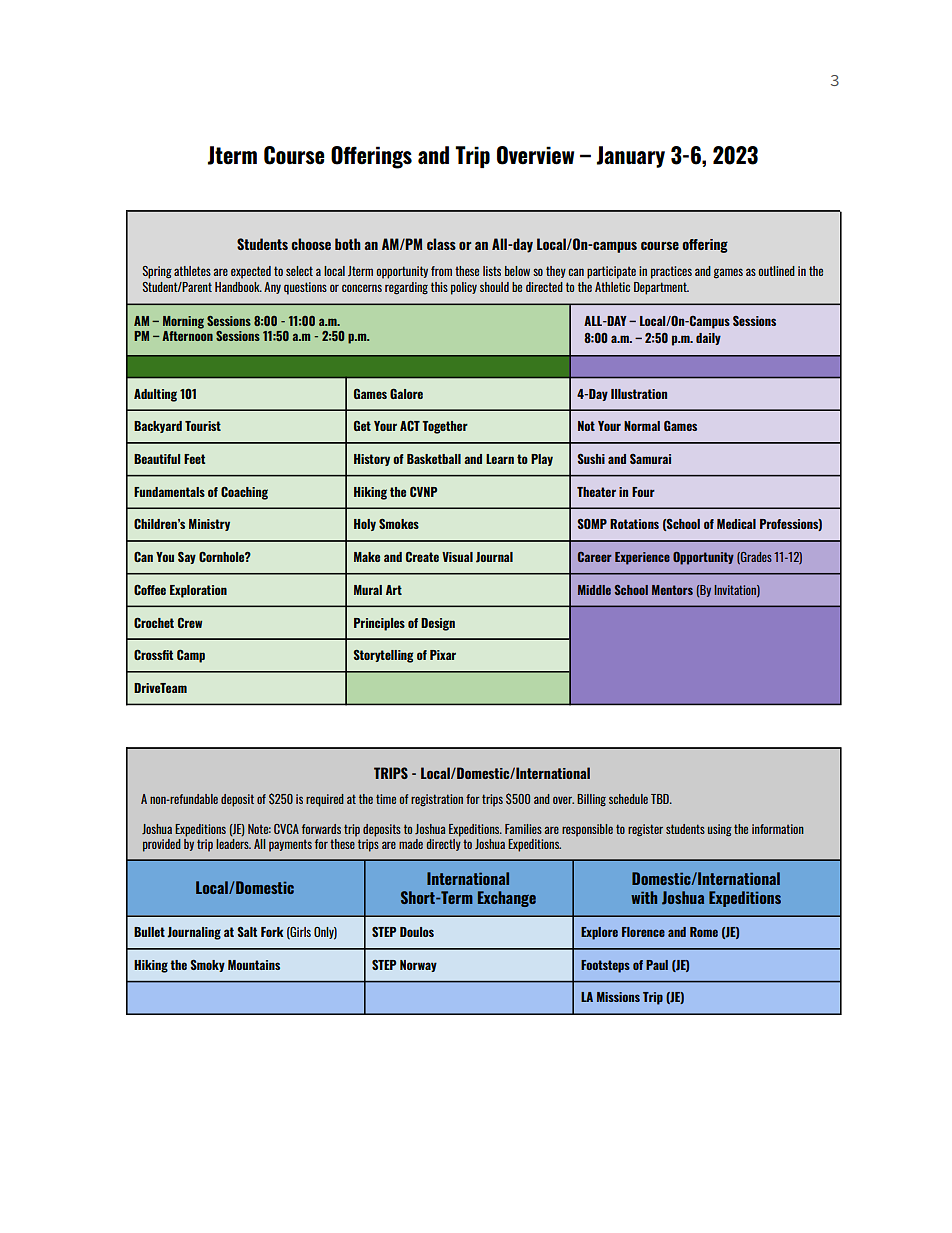 The height and width of the screenshot is (1233, 952). Describe the element at coordinates (418, 966) in the screenshot. I see `Norway` at that location.
